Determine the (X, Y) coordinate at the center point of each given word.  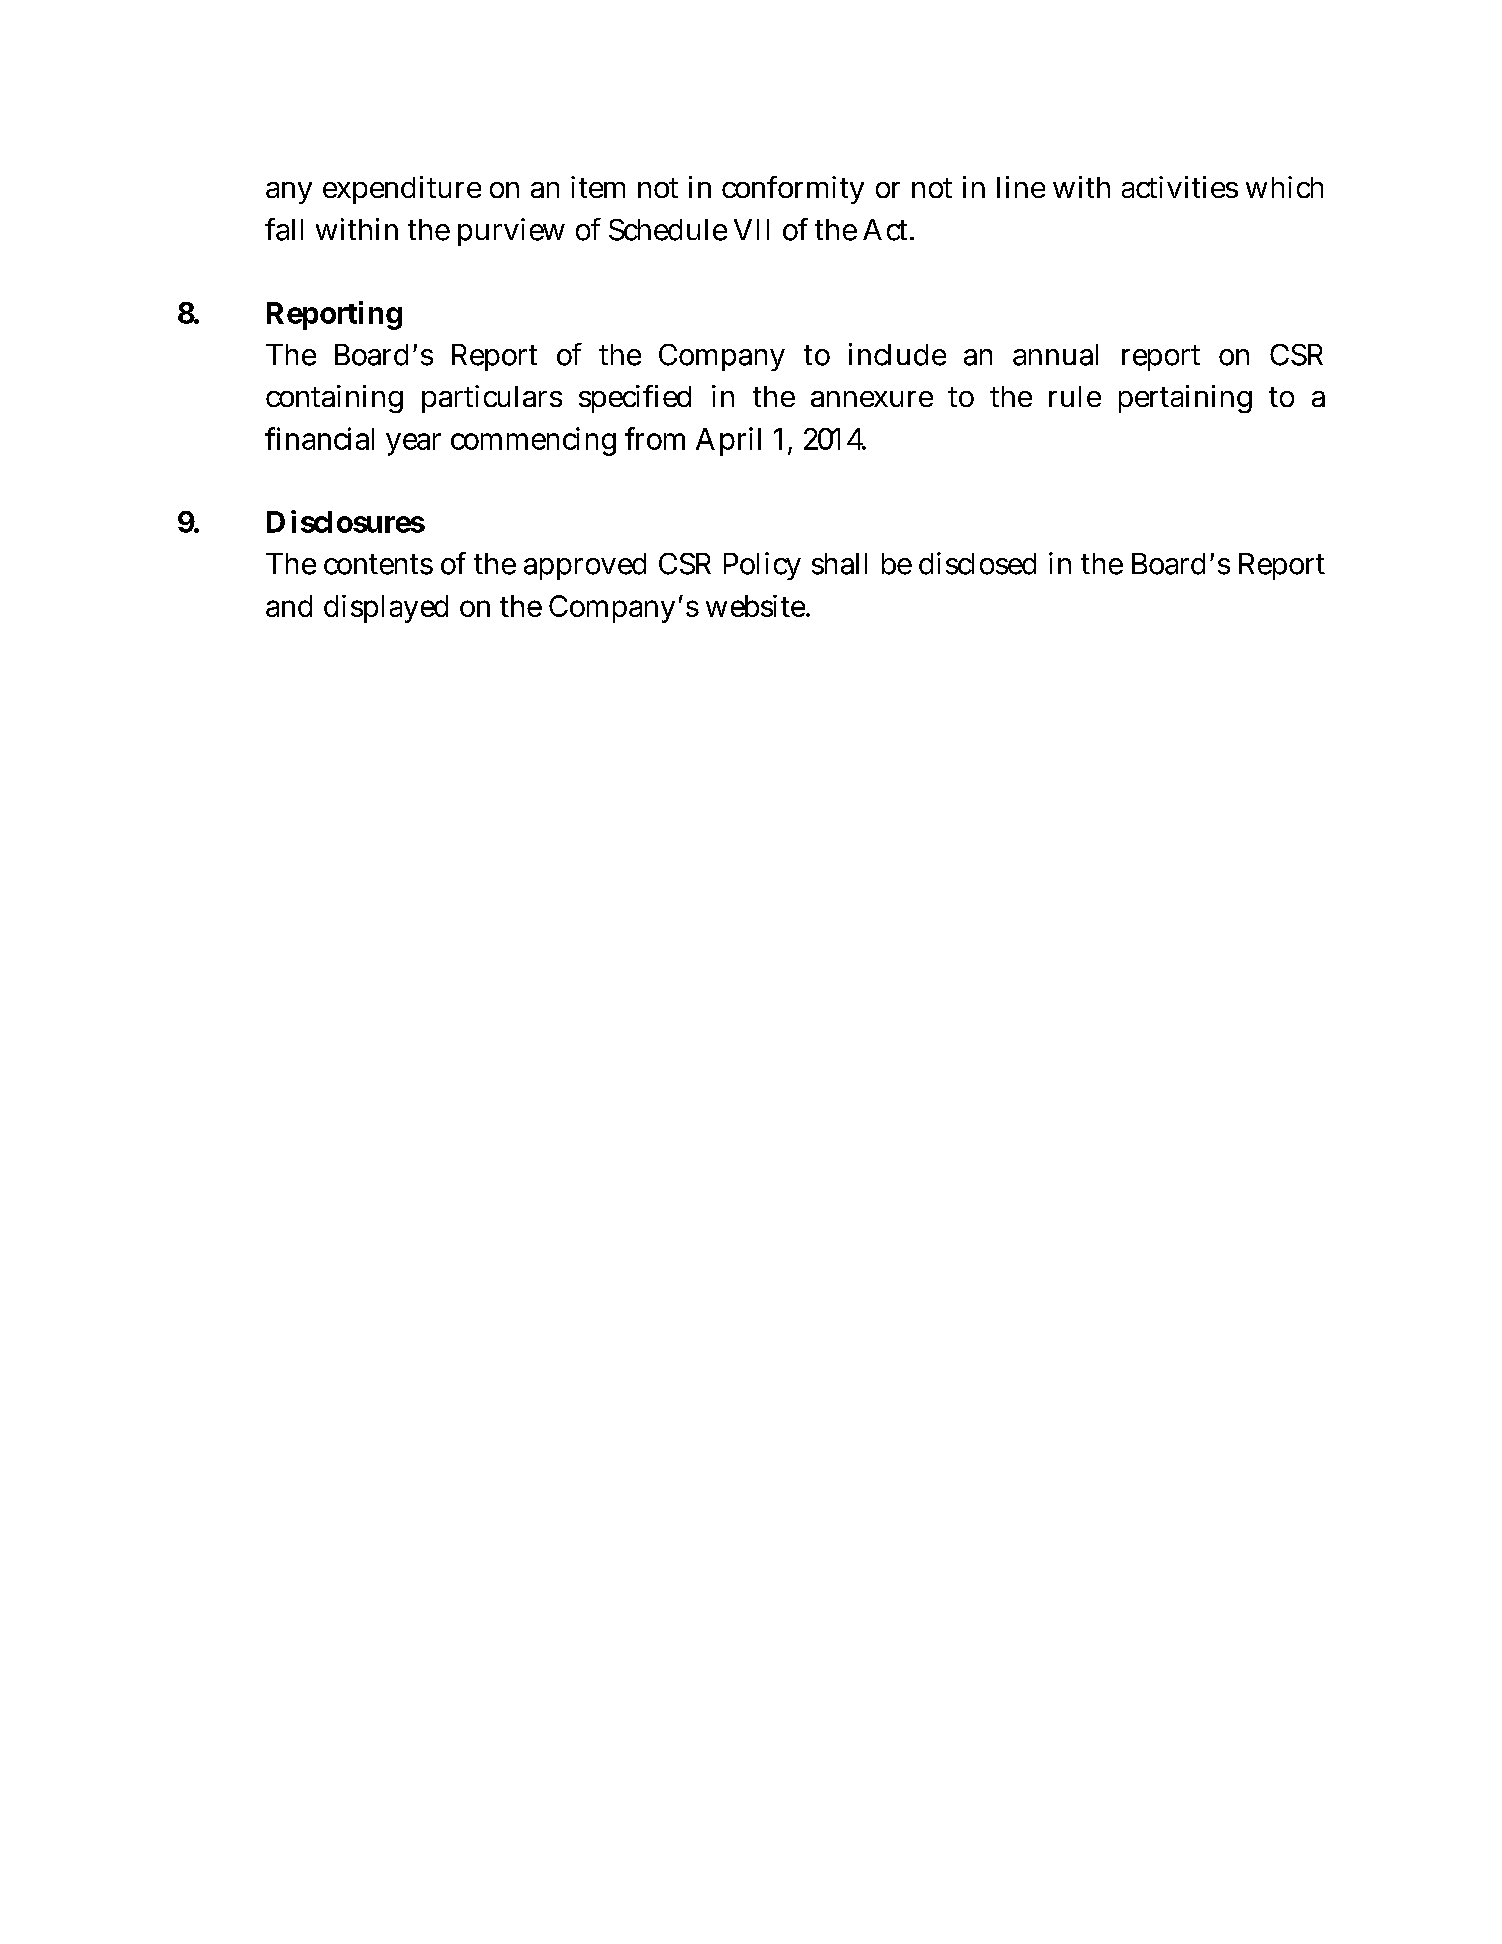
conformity (793, 190)
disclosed (977, 563)
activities (1180, 187)
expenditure (402, 190)
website (756, 606)
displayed (386, 609)
